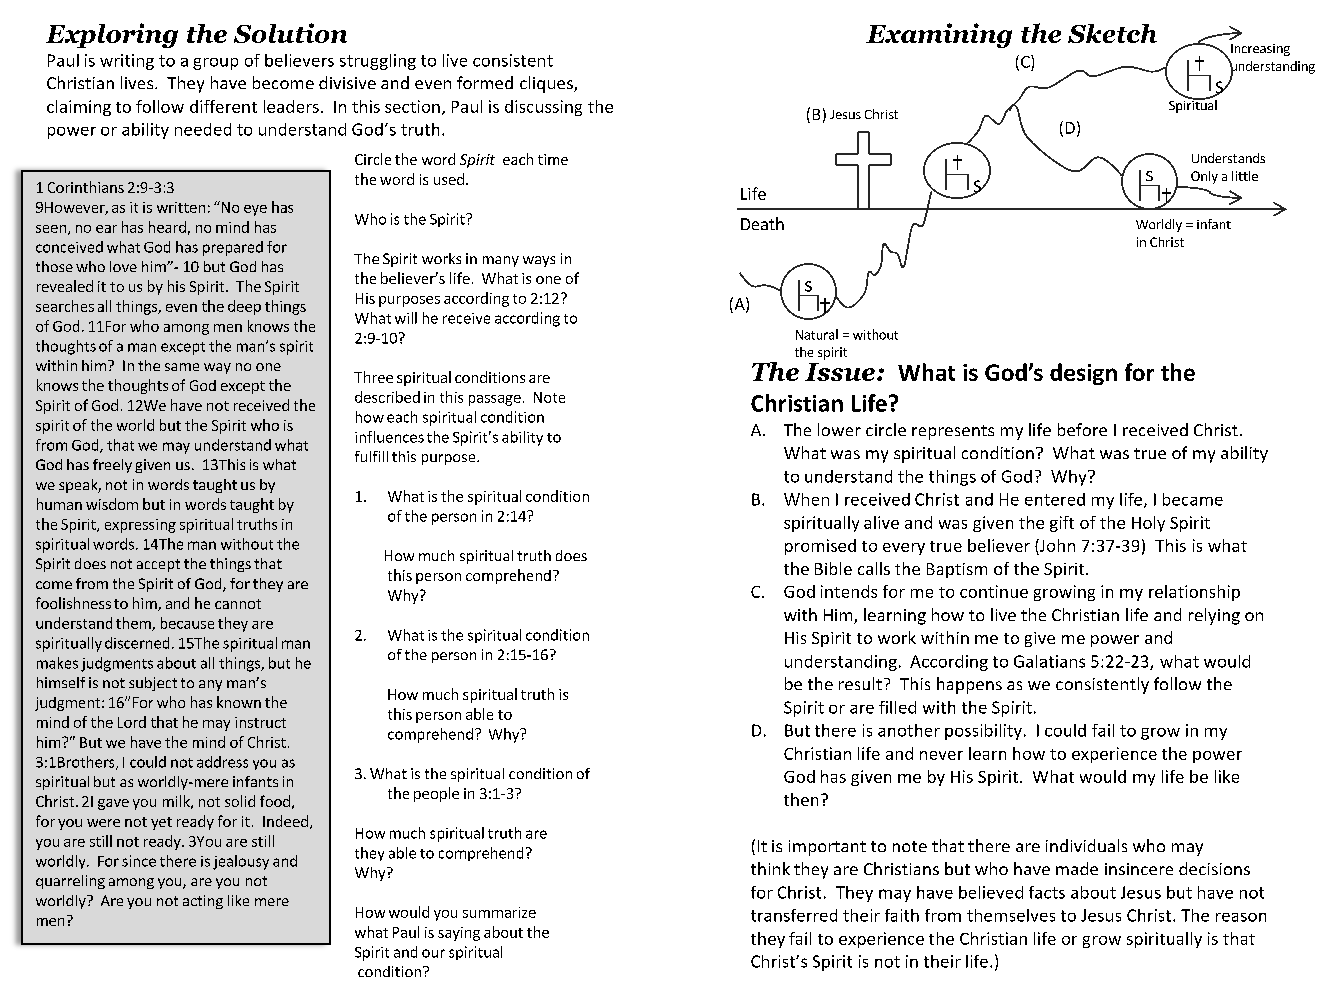 Image resolution: width=1320 pixels, height=990 pixels. I want to click on Galatians, so click(1049, 661).
